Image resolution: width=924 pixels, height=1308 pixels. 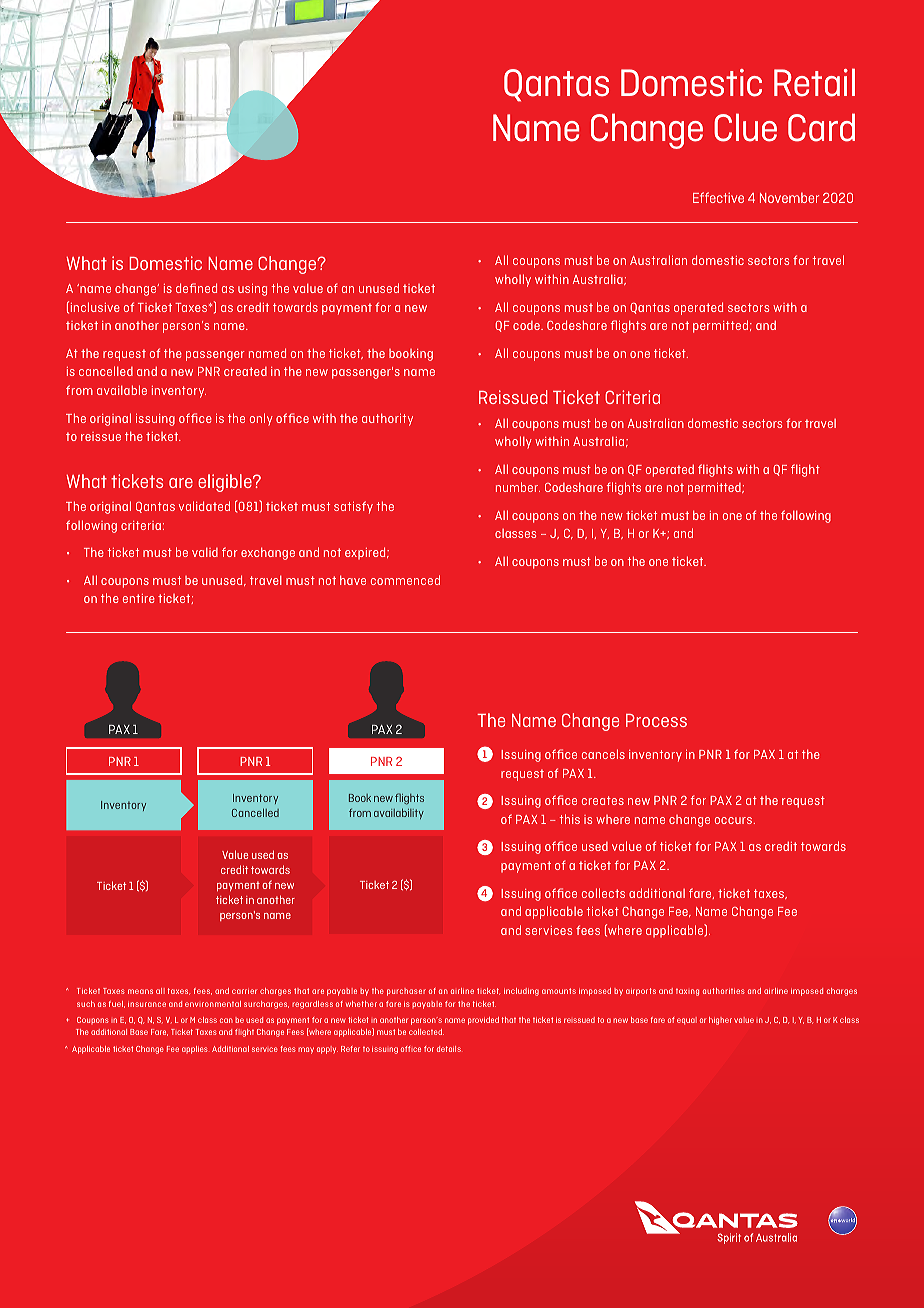 I want to click on Clue, so click(x=745, y=127).
